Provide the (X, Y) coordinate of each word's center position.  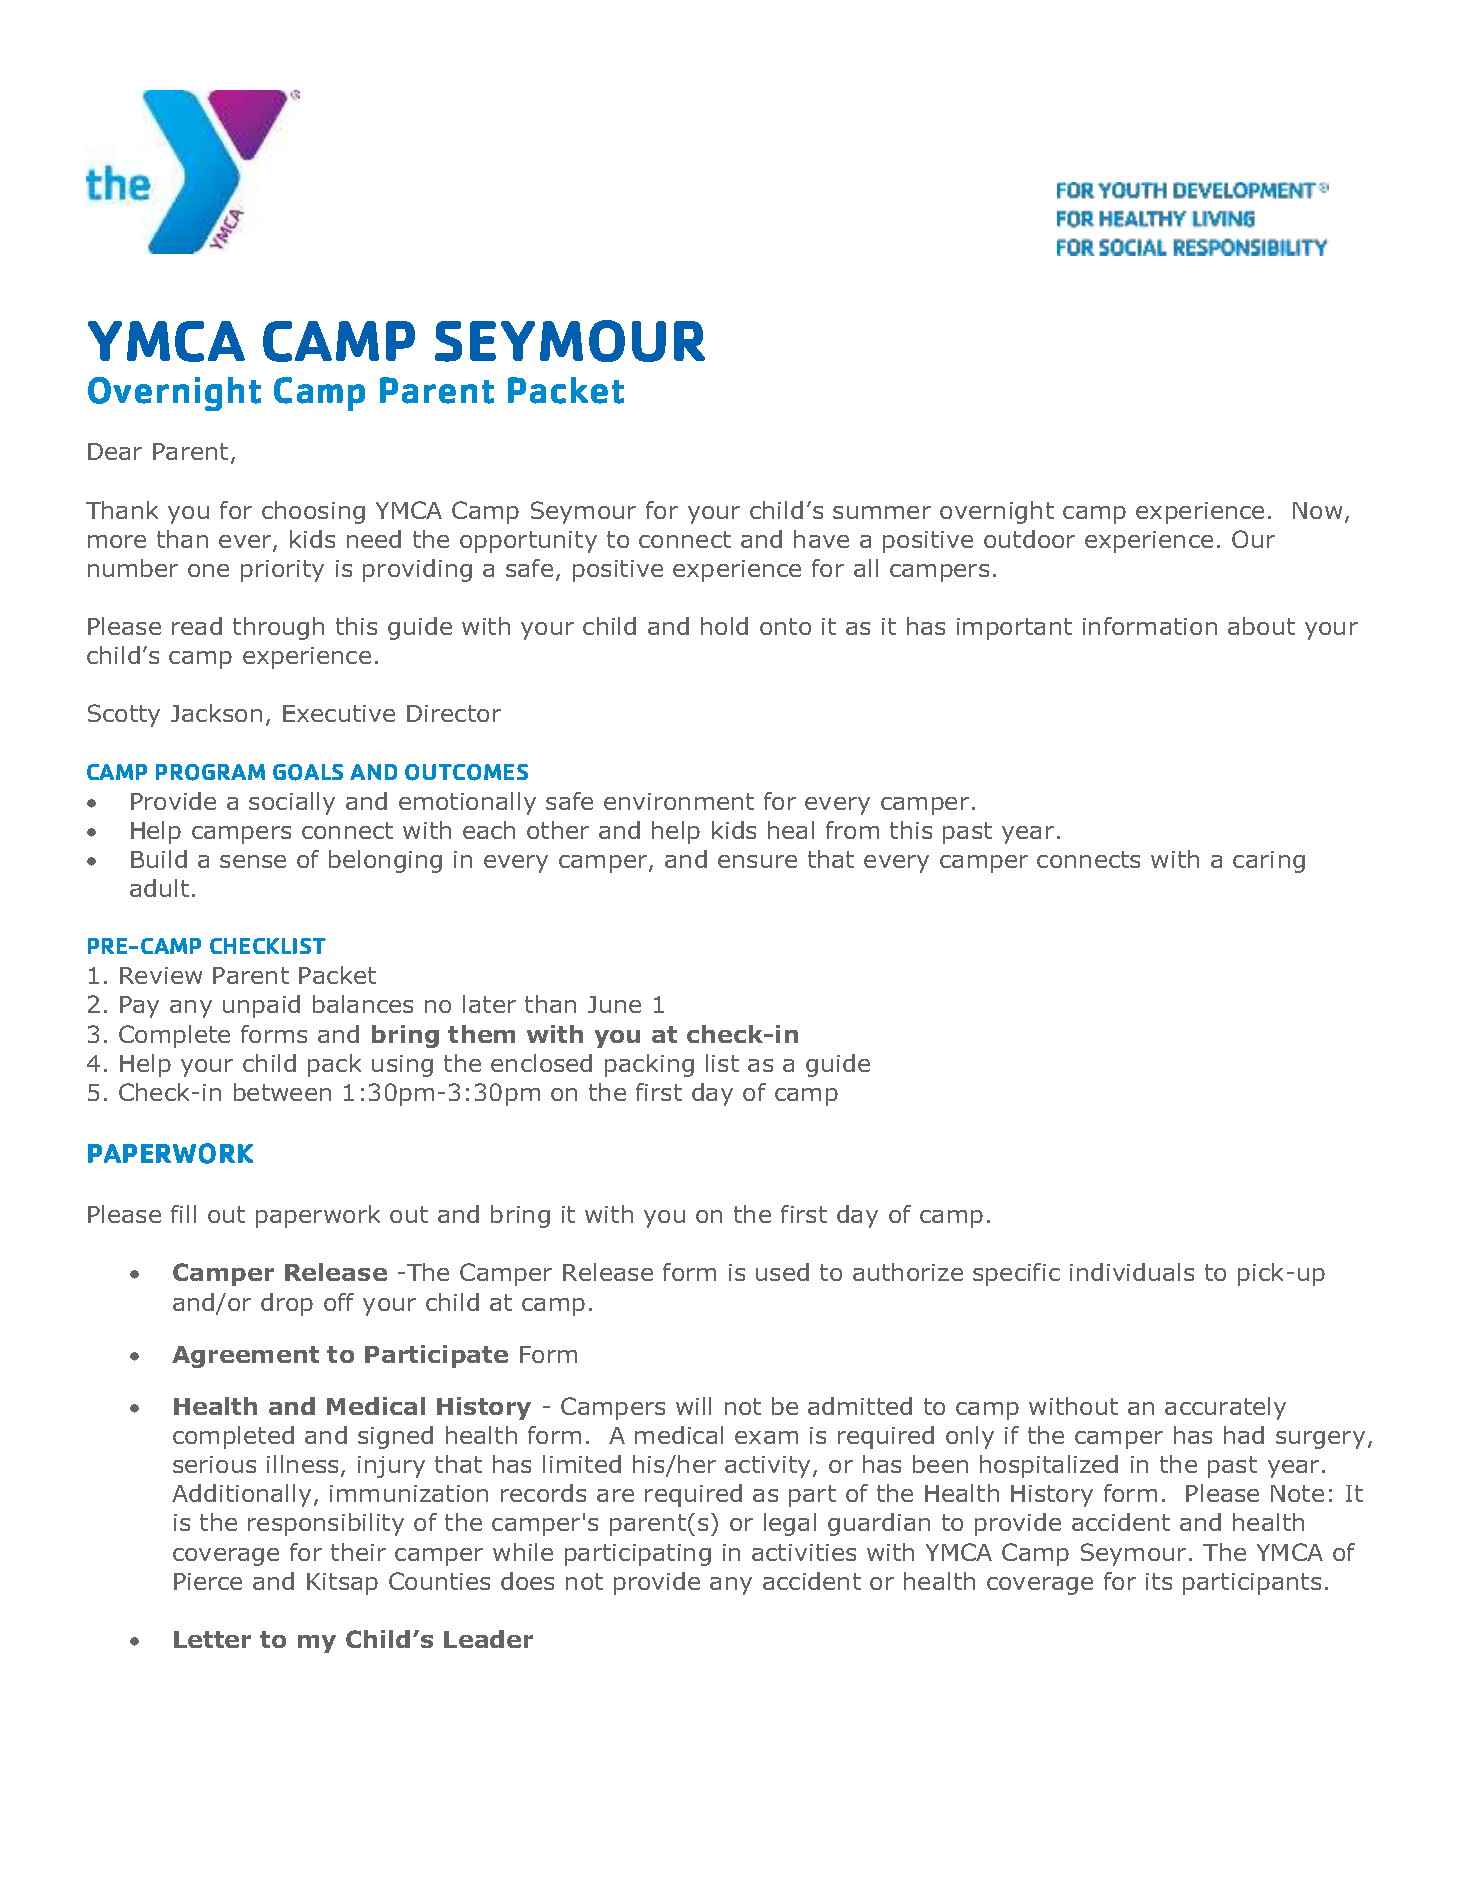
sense (253, 861)
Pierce (208, 1581)
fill (183, 1214)
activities (804, 1552)
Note (1297, 1493)
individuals (1132, 1272)
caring (1269, 862)
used (782, 1272)
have (821, 539)
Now (1317, 510)
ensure (757, 861)
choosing (313, 512)
